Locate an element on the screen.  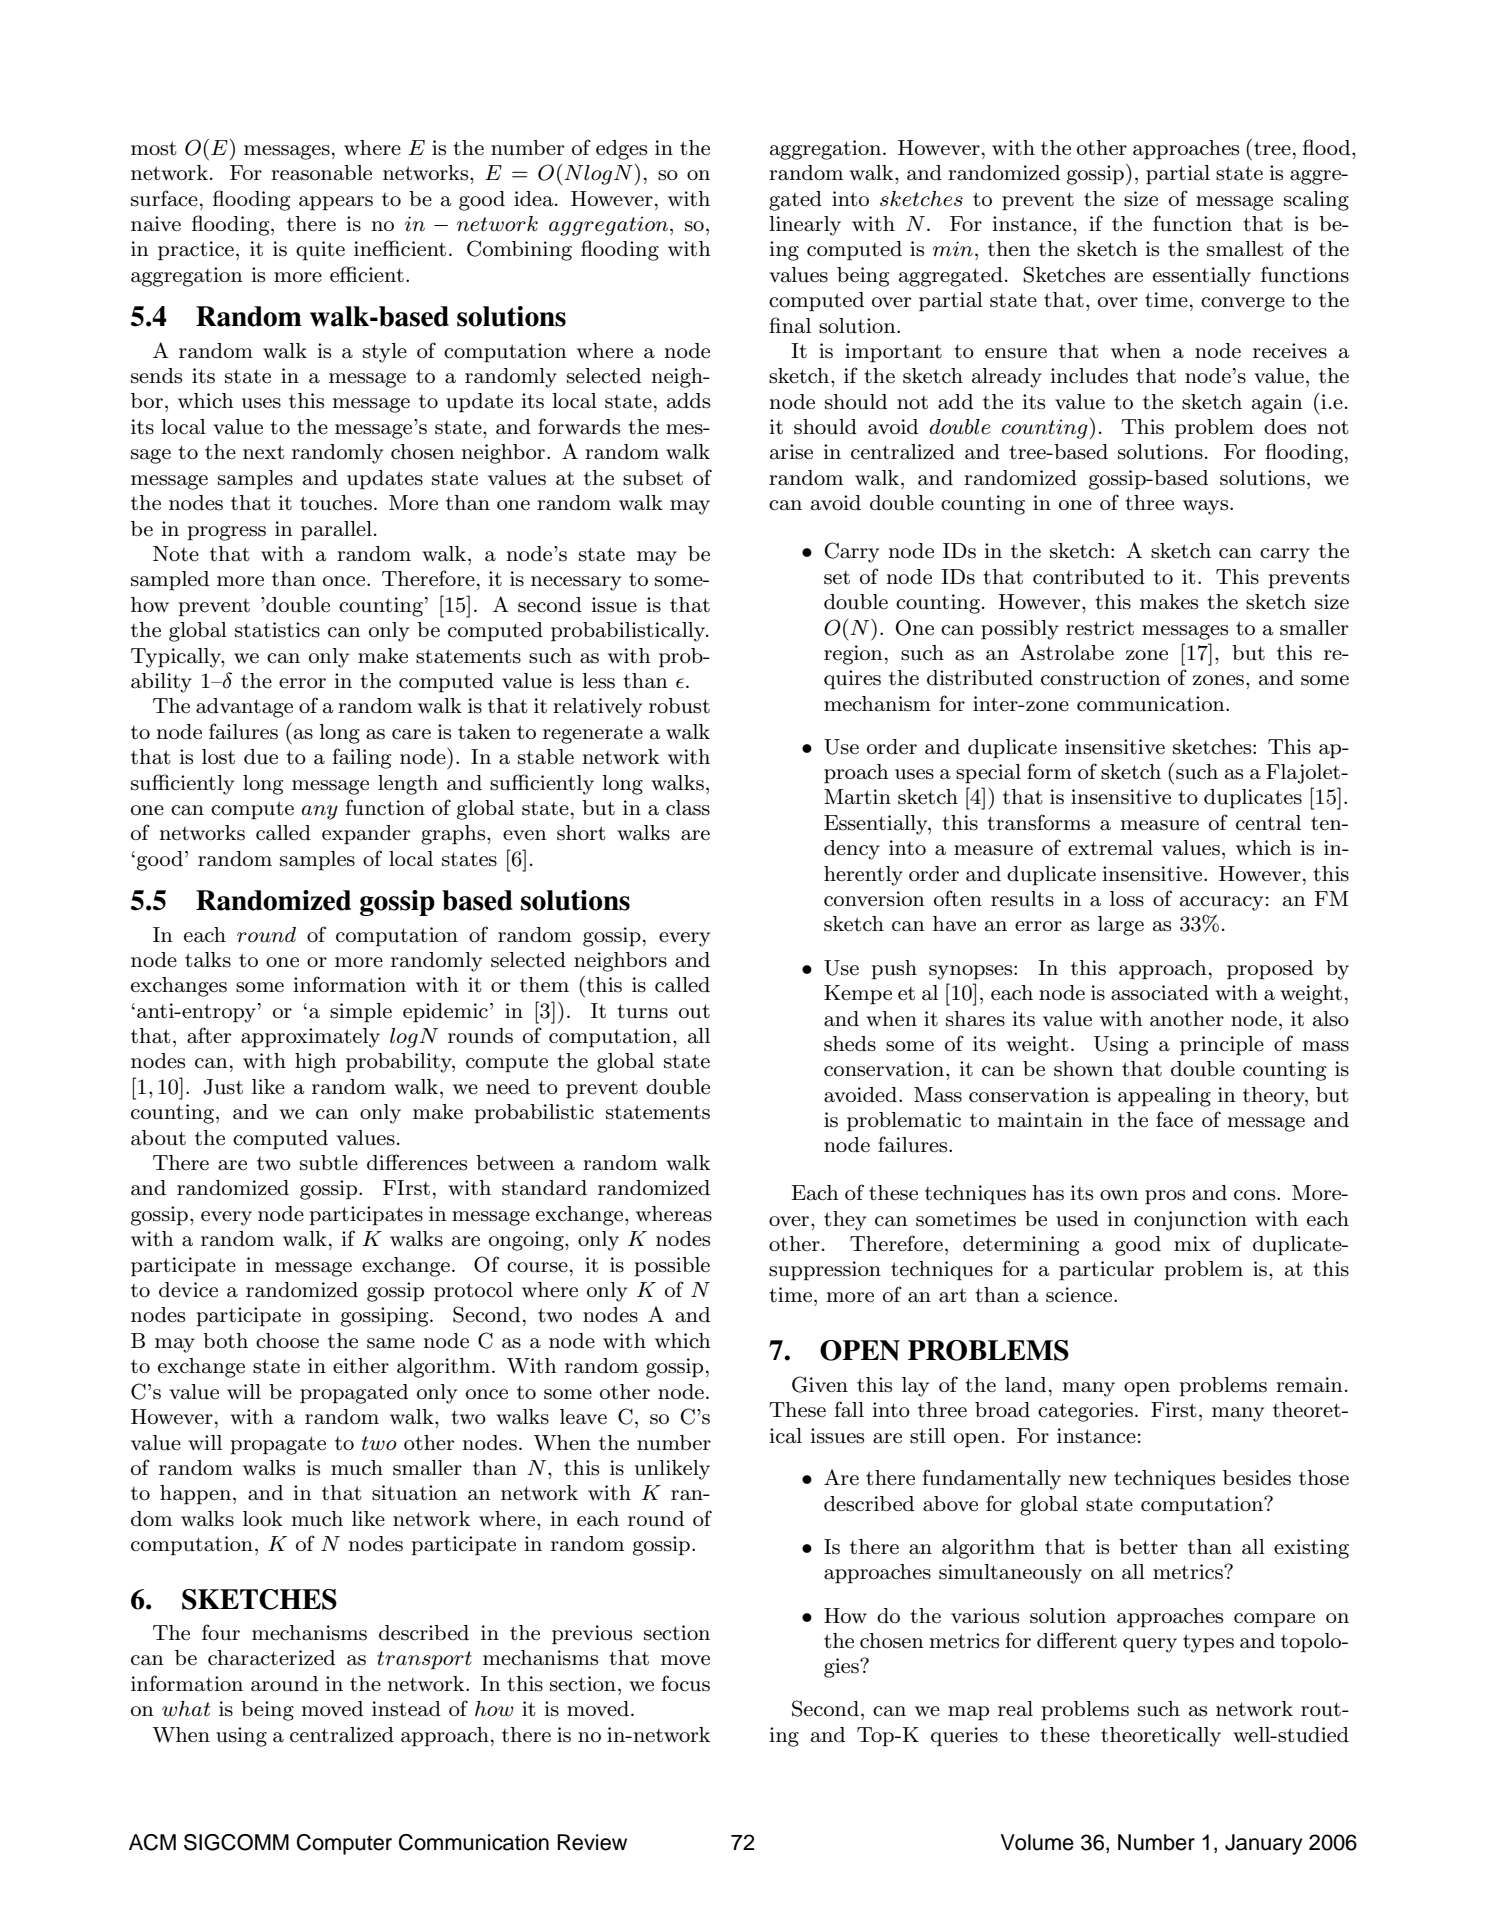
ACM is located at coordinates (152, 1842).
